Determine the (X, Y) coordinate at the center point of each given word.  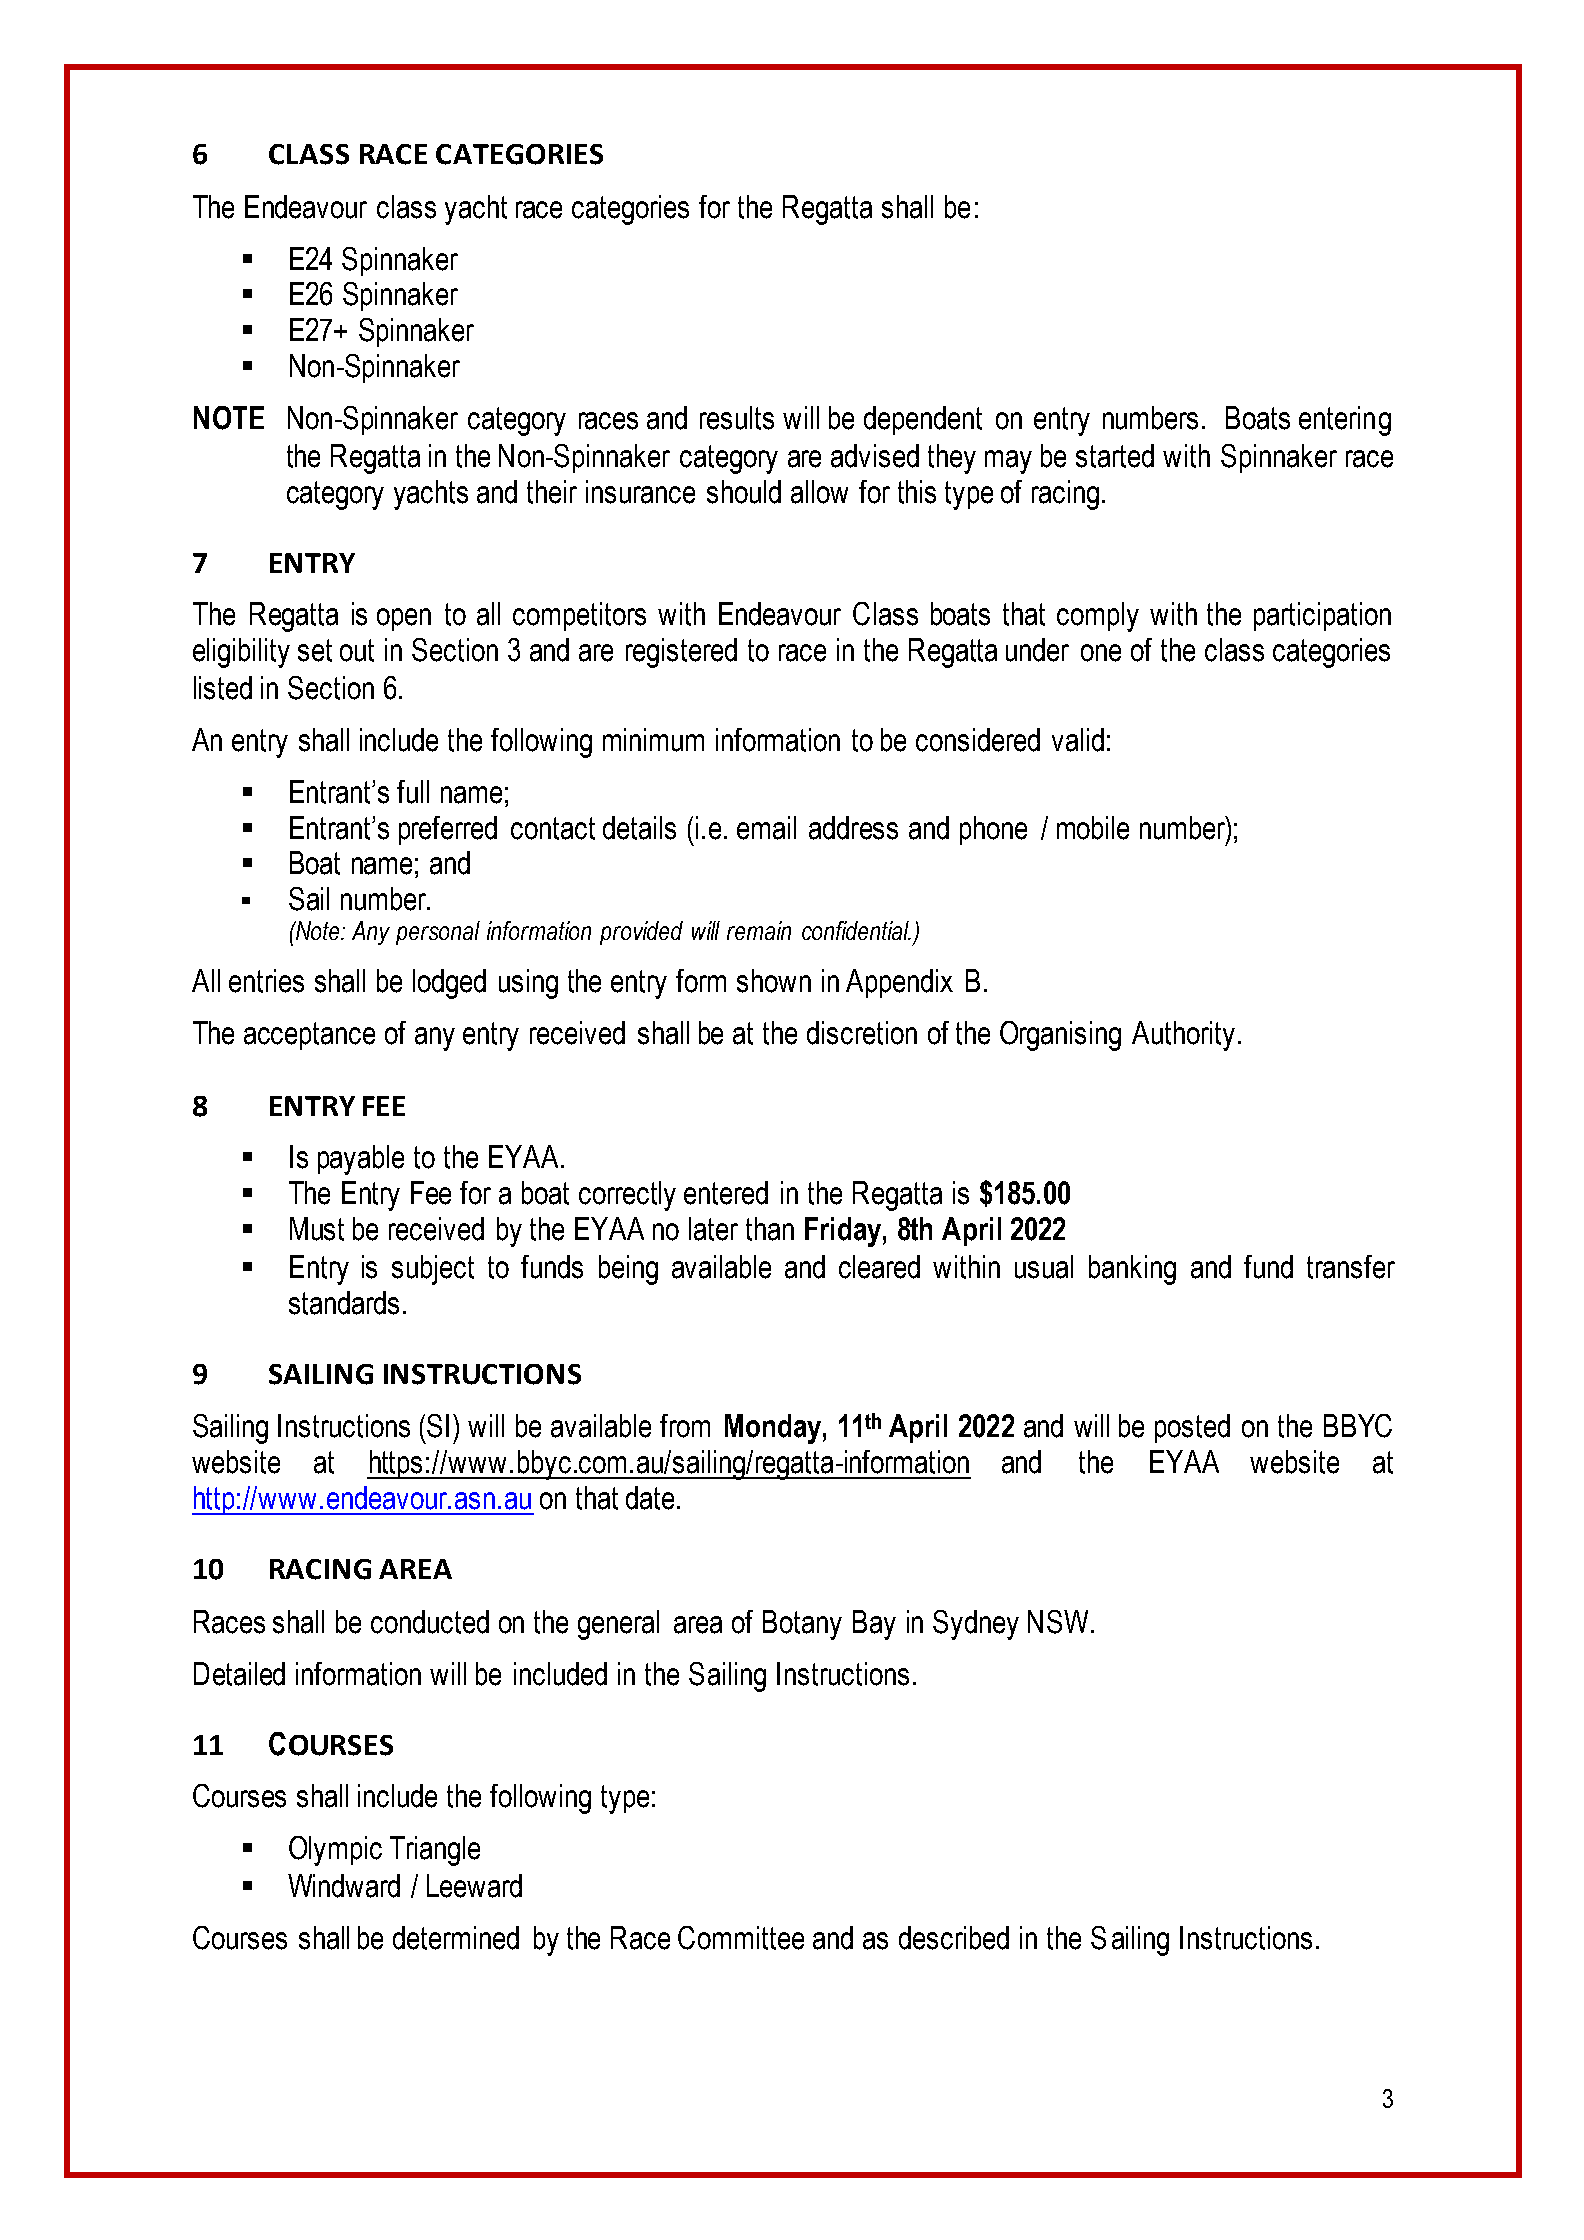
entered (726, 1193)
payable (361, 1160)
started (1115, 456)
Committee (741, 1938)
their (552, 492)
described (954, 1938)
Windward (344, 1886)
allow (819, 492)
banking (1132, 1270)
